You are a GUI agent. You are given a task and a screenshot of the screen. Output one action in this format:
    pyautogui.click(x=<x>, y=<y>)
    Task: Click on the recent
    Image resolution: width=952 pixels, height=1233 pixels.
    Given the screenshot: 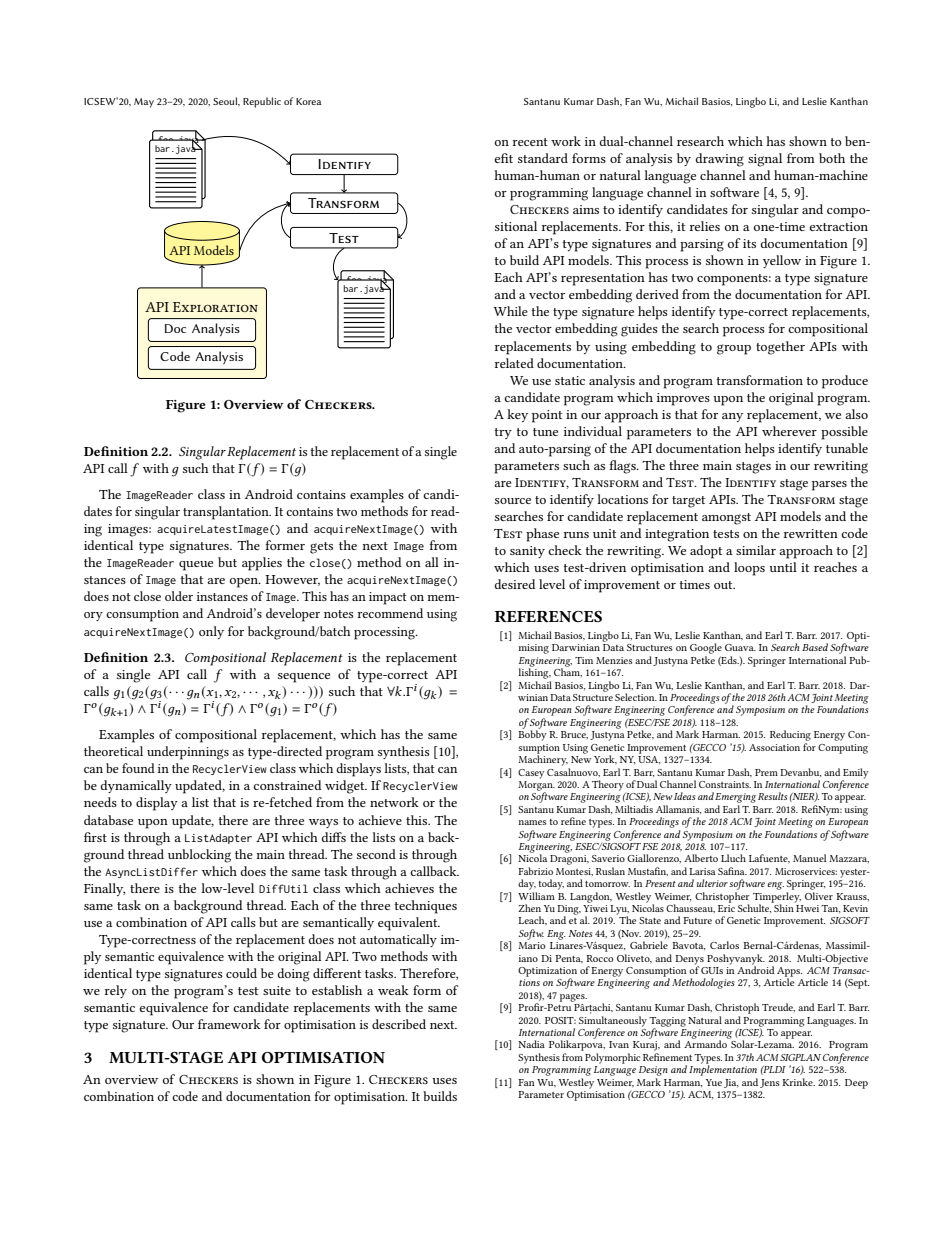 What is the action you would take?
    pyautogui.click(x=530, y=142)
